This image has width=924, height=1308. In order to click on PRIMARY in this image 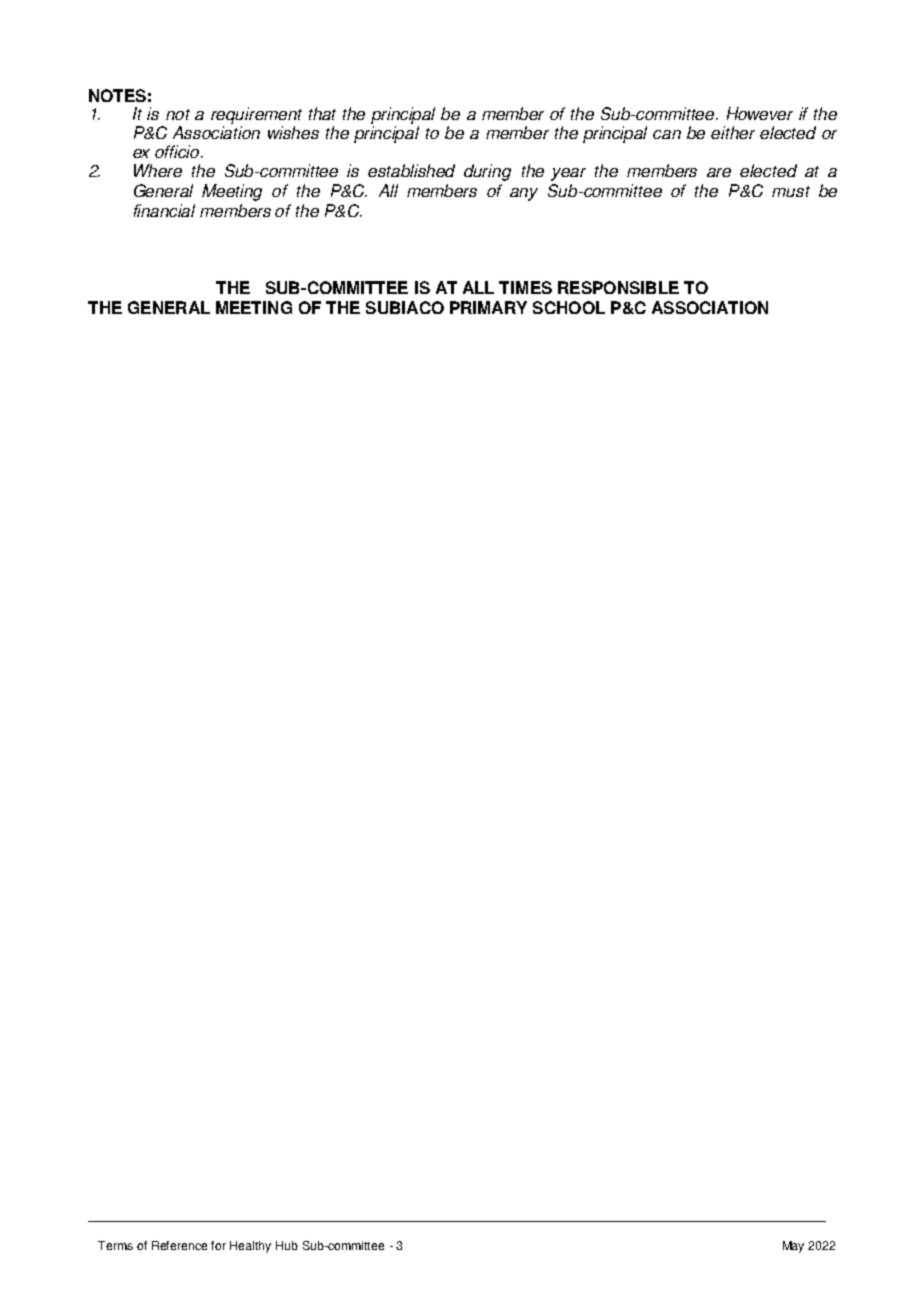, I will do `click(488, 307)`.
